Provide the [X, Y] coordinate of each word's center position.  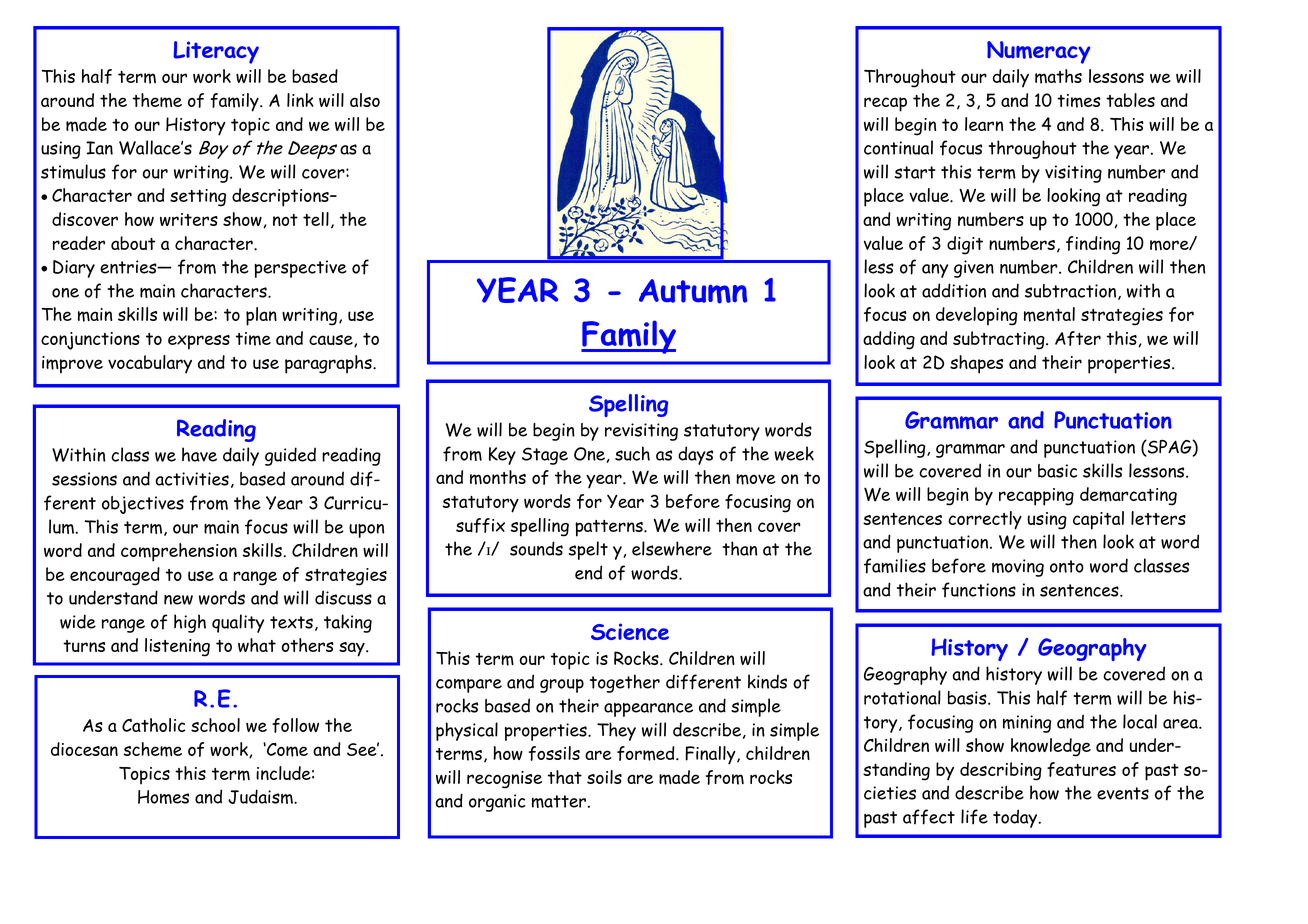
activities [192, 479]
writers [189, 219]
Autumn [693, 291]
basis [968, 698]
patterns [610, 528]
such [632, 453]
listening [177, 647]
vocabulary [150, 364]
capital [1098, 520]
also [365, 100]
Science [630, 631]
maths [1058, 76]
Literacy [216, 52]
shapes [976, 364]
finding [1093, 245]
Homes [163, 797]
